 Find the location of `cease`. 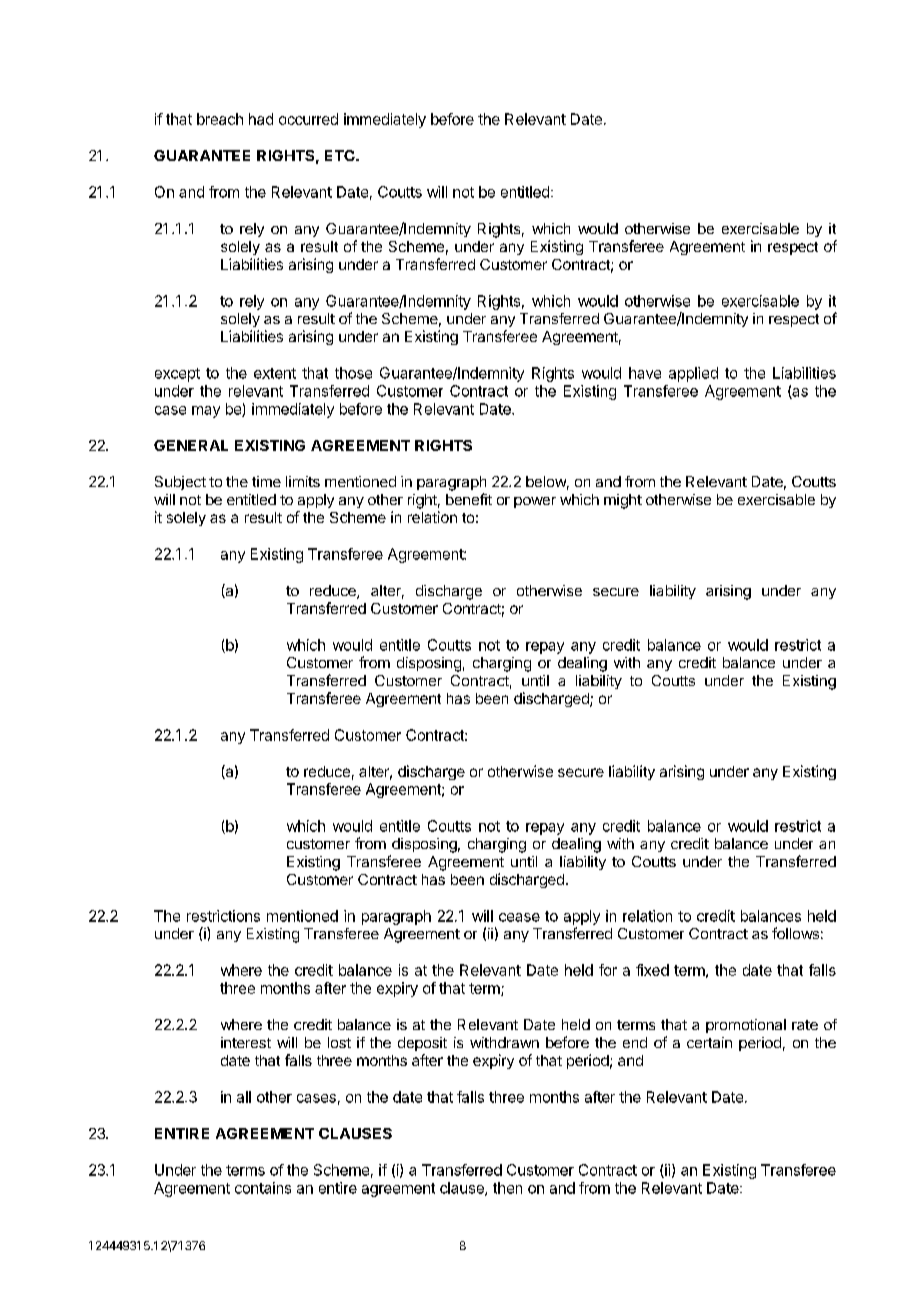

cease is located at coordinates (519, 917).
